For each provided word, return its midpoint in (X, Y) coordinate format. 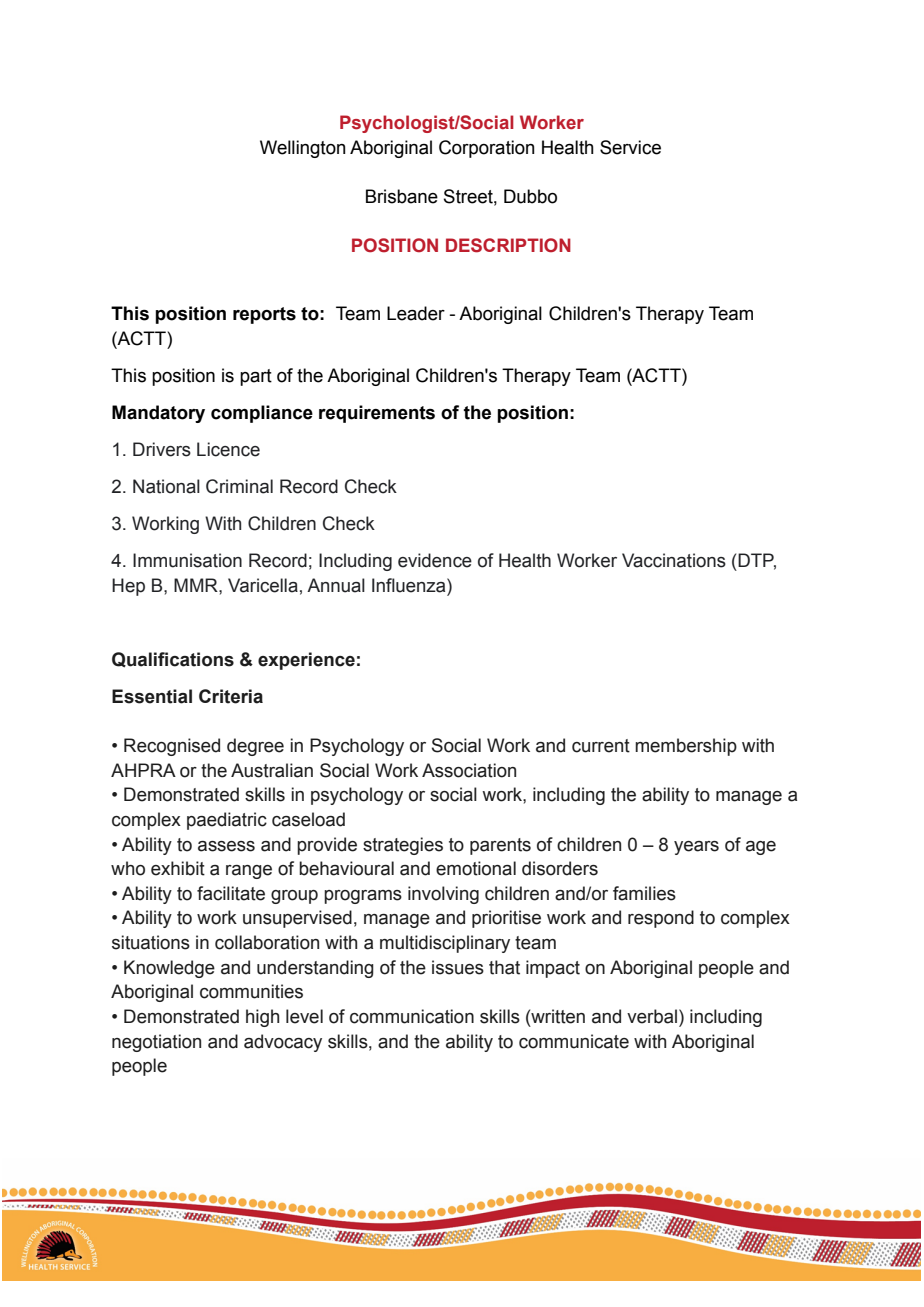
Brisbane (402, 196)
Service (630, 147)
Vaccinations (674, 560)
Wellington (302, 149)
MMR (197, 585)
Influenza (410, 585)
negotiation (156, 1043)
